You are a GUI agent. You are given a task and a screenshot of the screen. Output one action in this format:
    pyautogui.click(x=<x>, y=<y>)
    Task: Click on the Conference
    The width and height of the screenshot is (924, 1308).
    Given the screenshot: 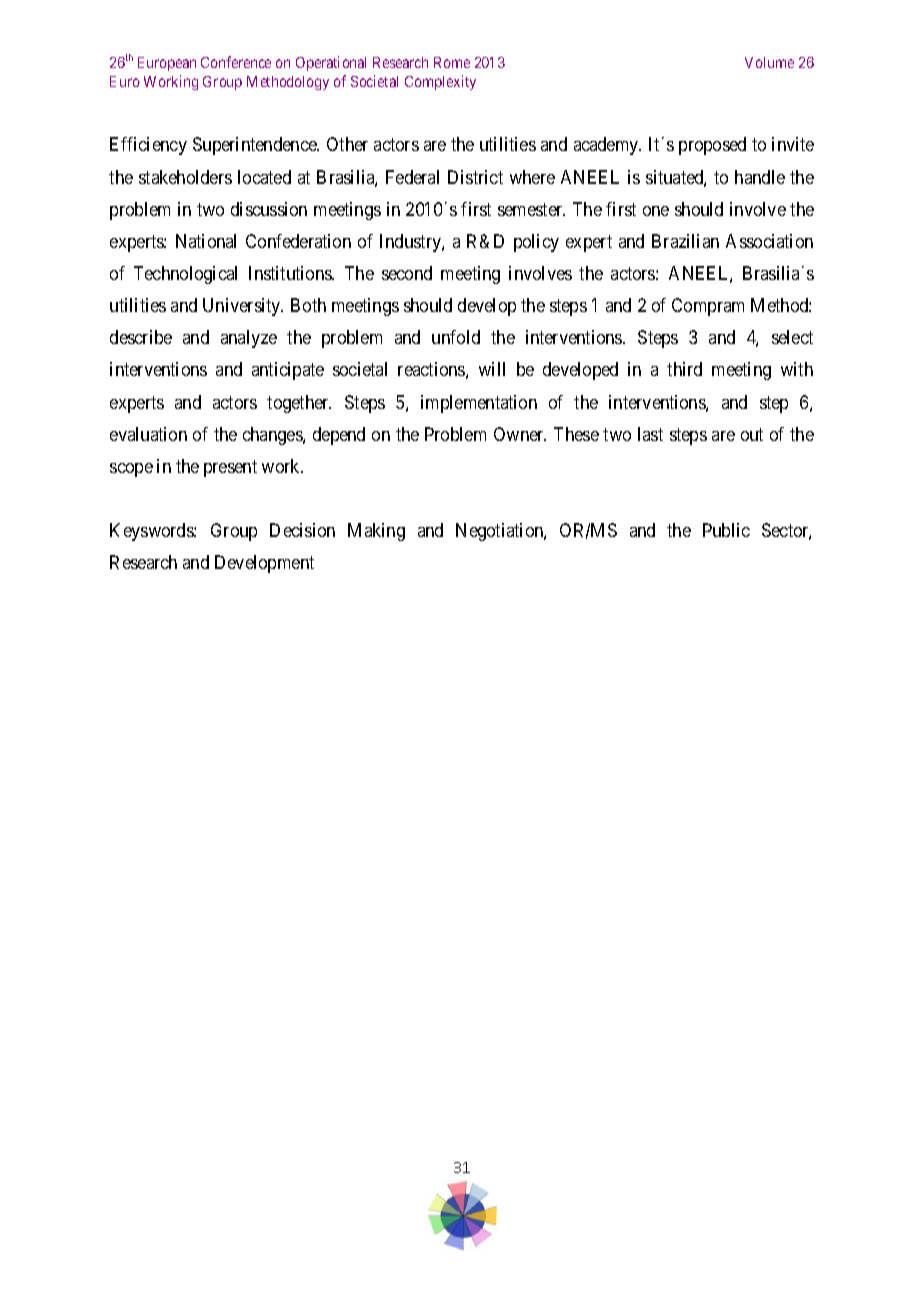 What is the action you would take?
    pyautogui.click(x=236, y=62)
